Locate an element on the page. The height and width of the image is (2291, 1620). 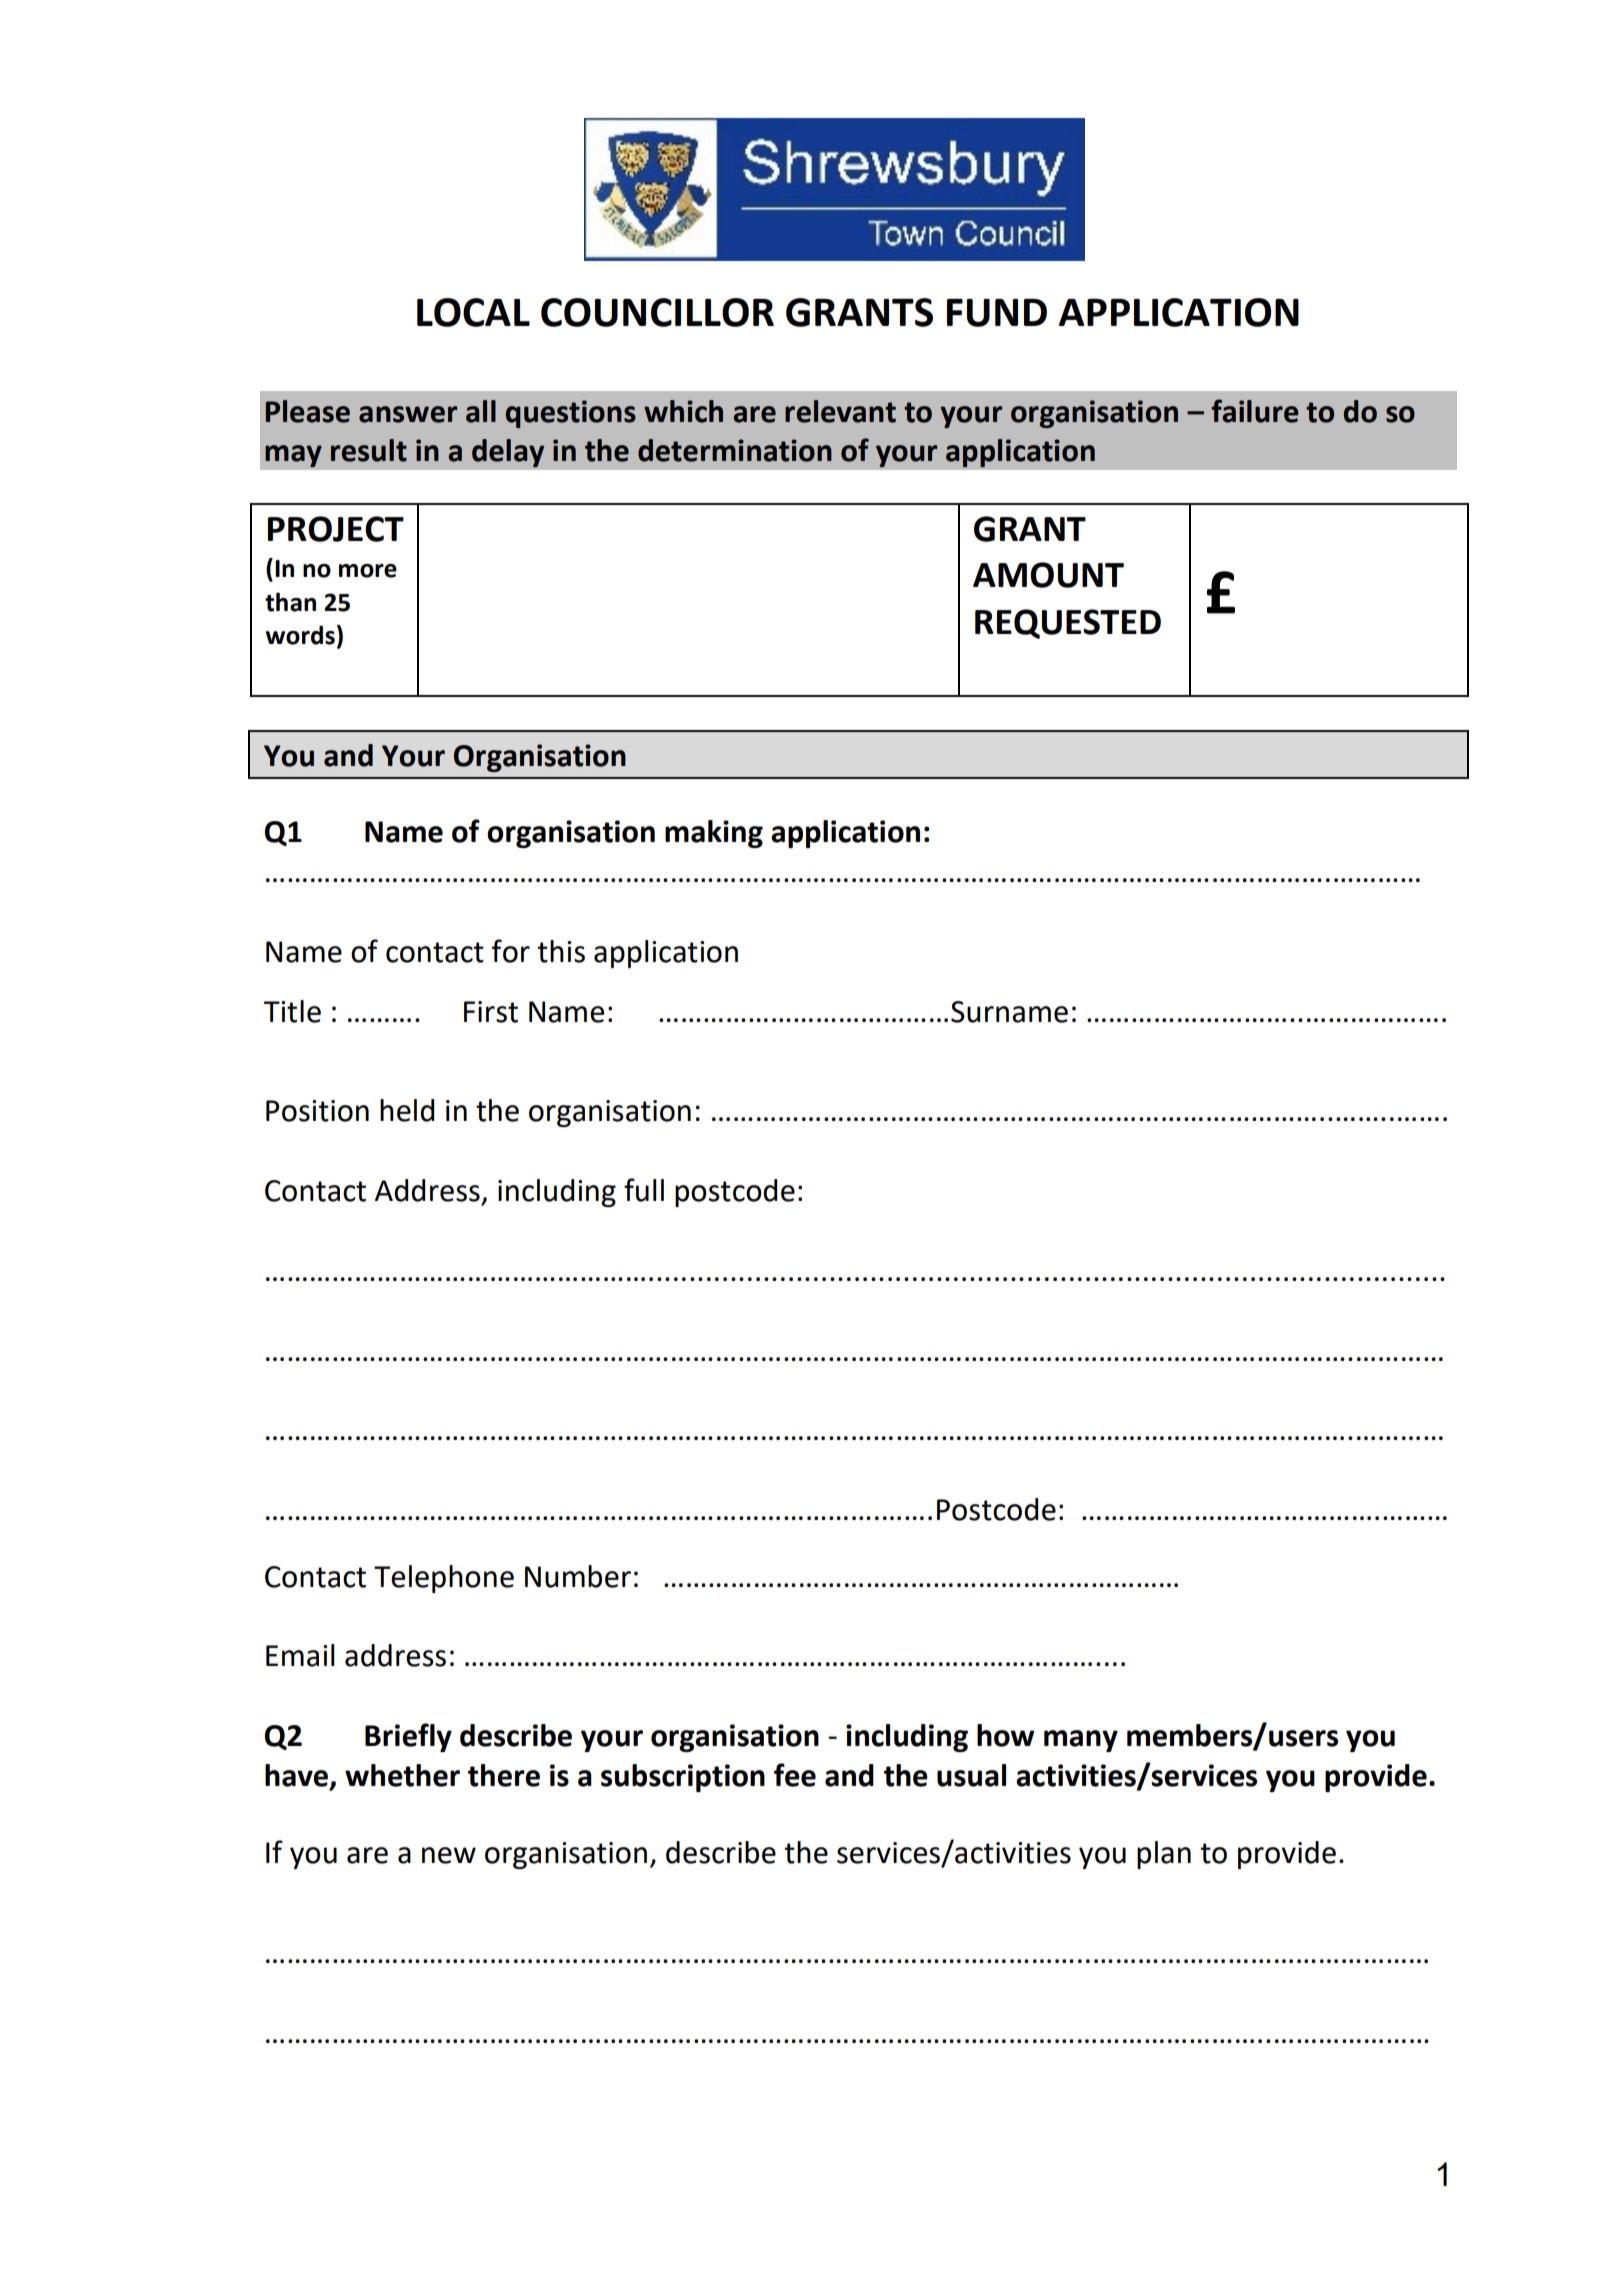
fee is located at coordinates (795, 1775).
